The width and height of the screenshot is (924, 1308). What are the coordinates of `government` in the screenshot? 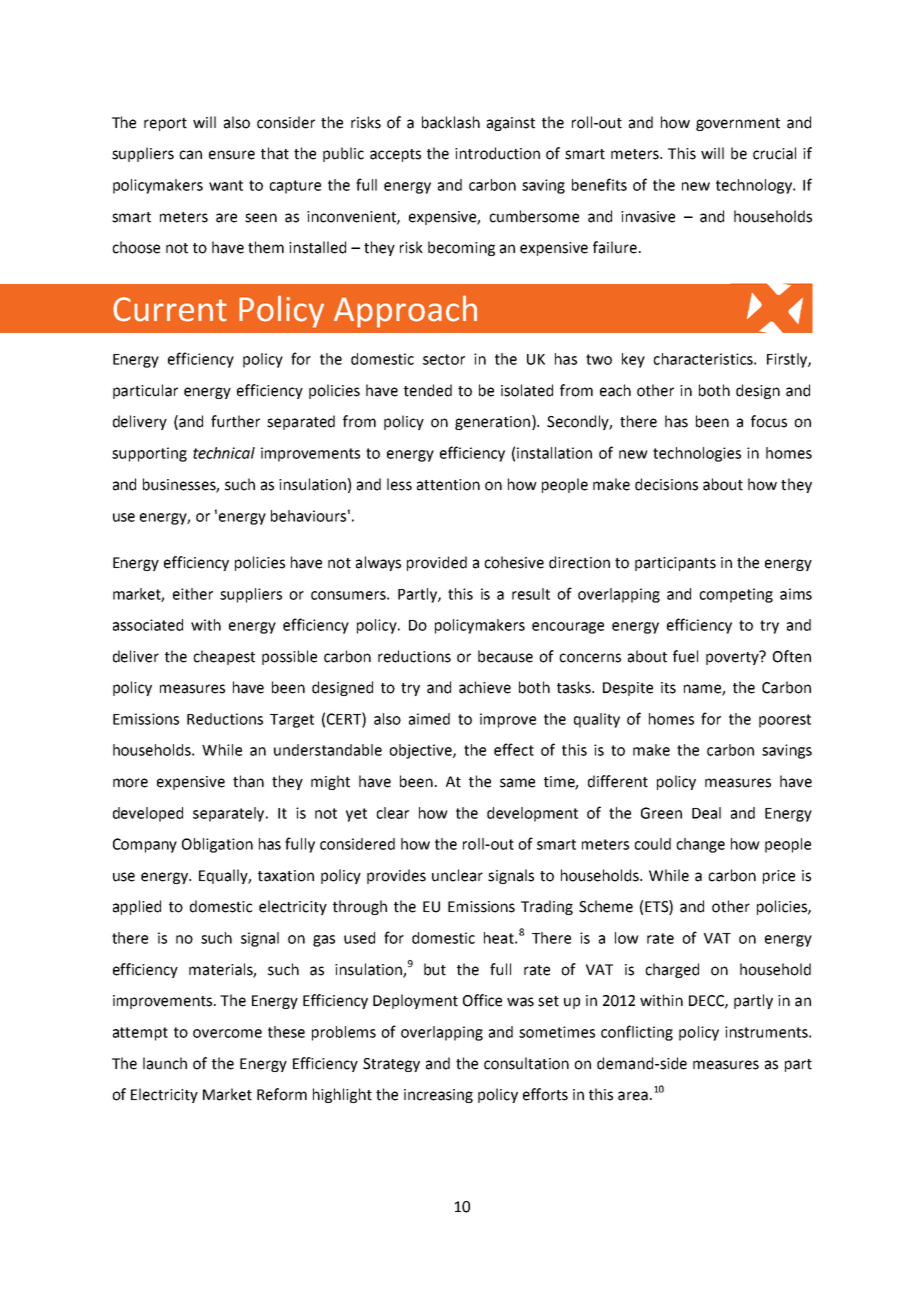 It's located at (738, 124).
